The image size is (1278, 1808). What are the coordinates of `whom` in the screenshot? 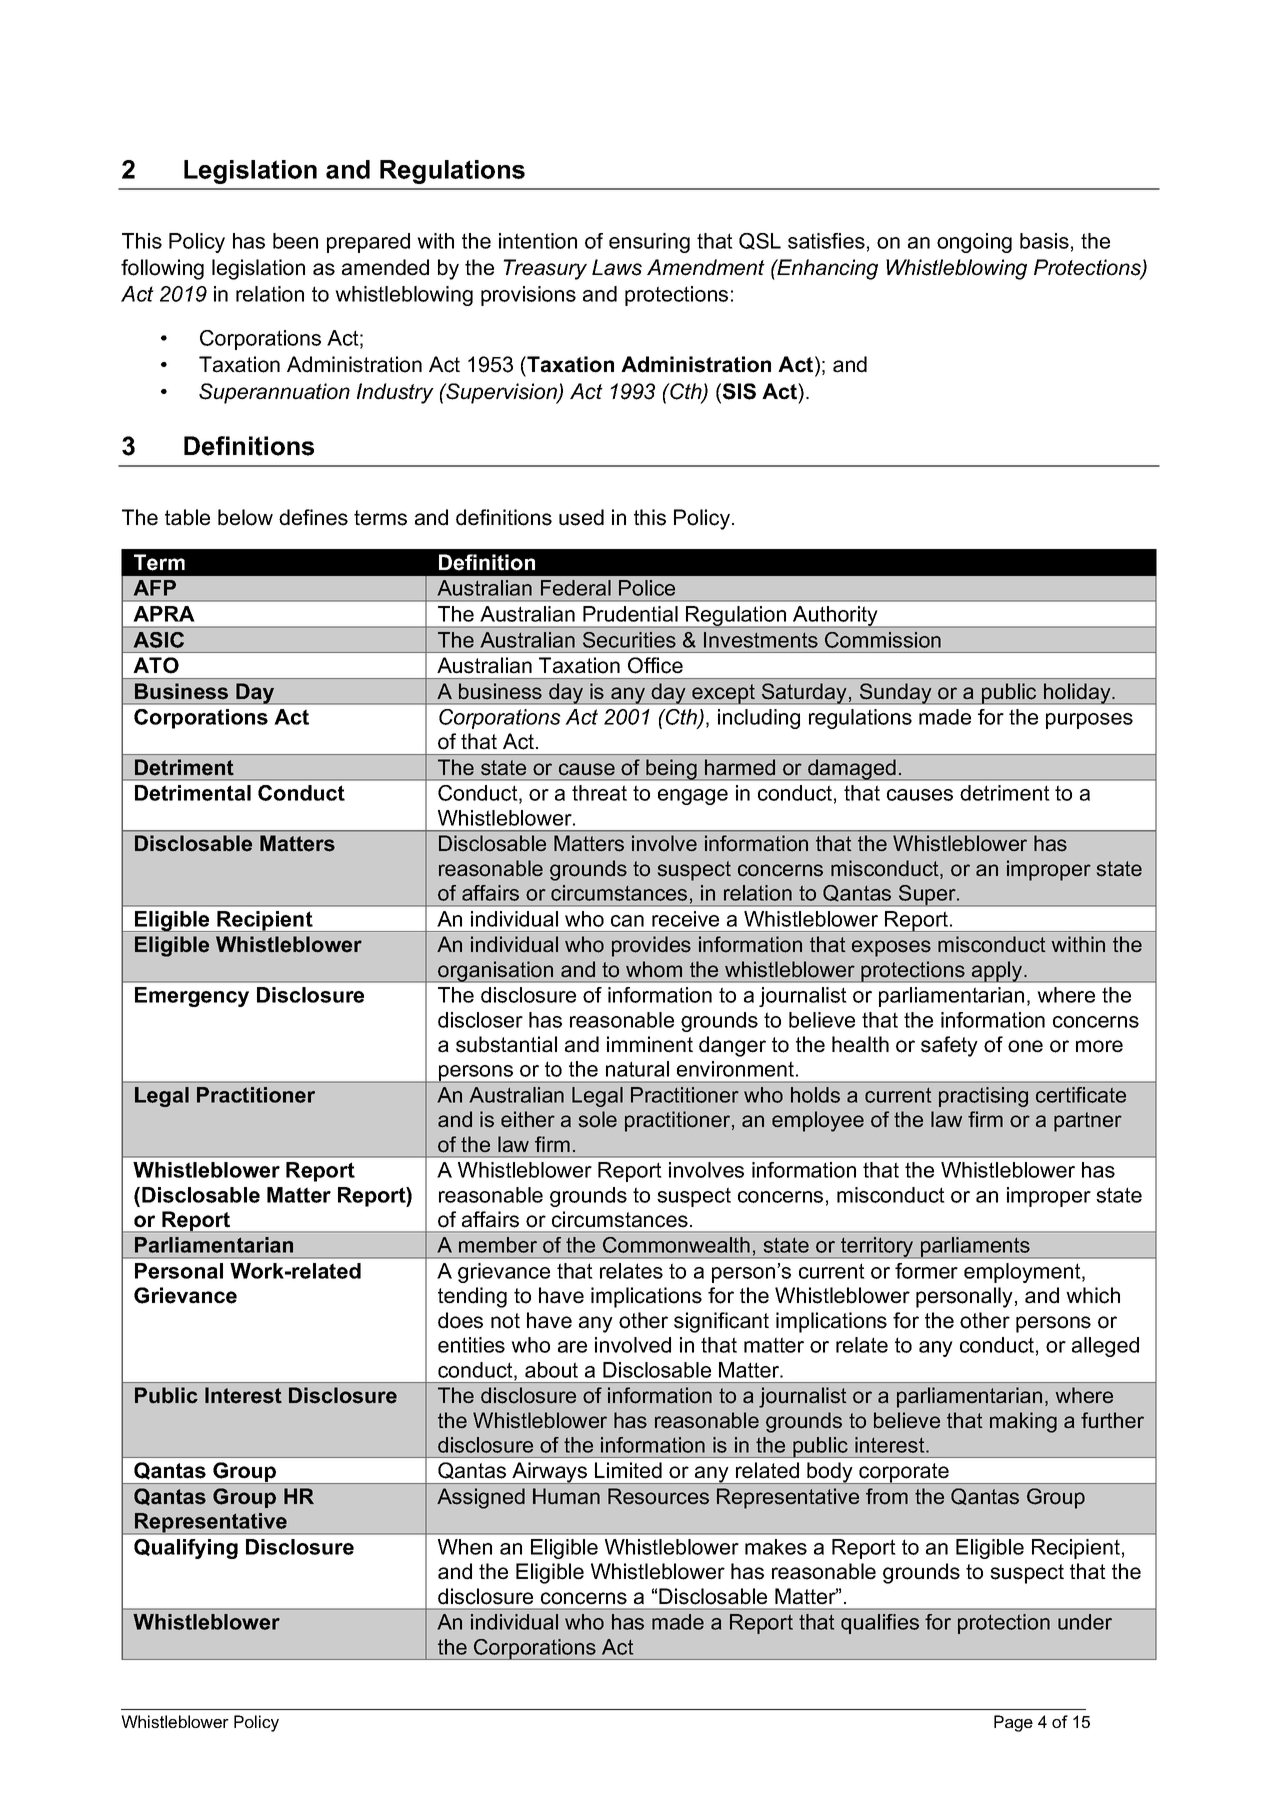 It's located at (654, 969).
